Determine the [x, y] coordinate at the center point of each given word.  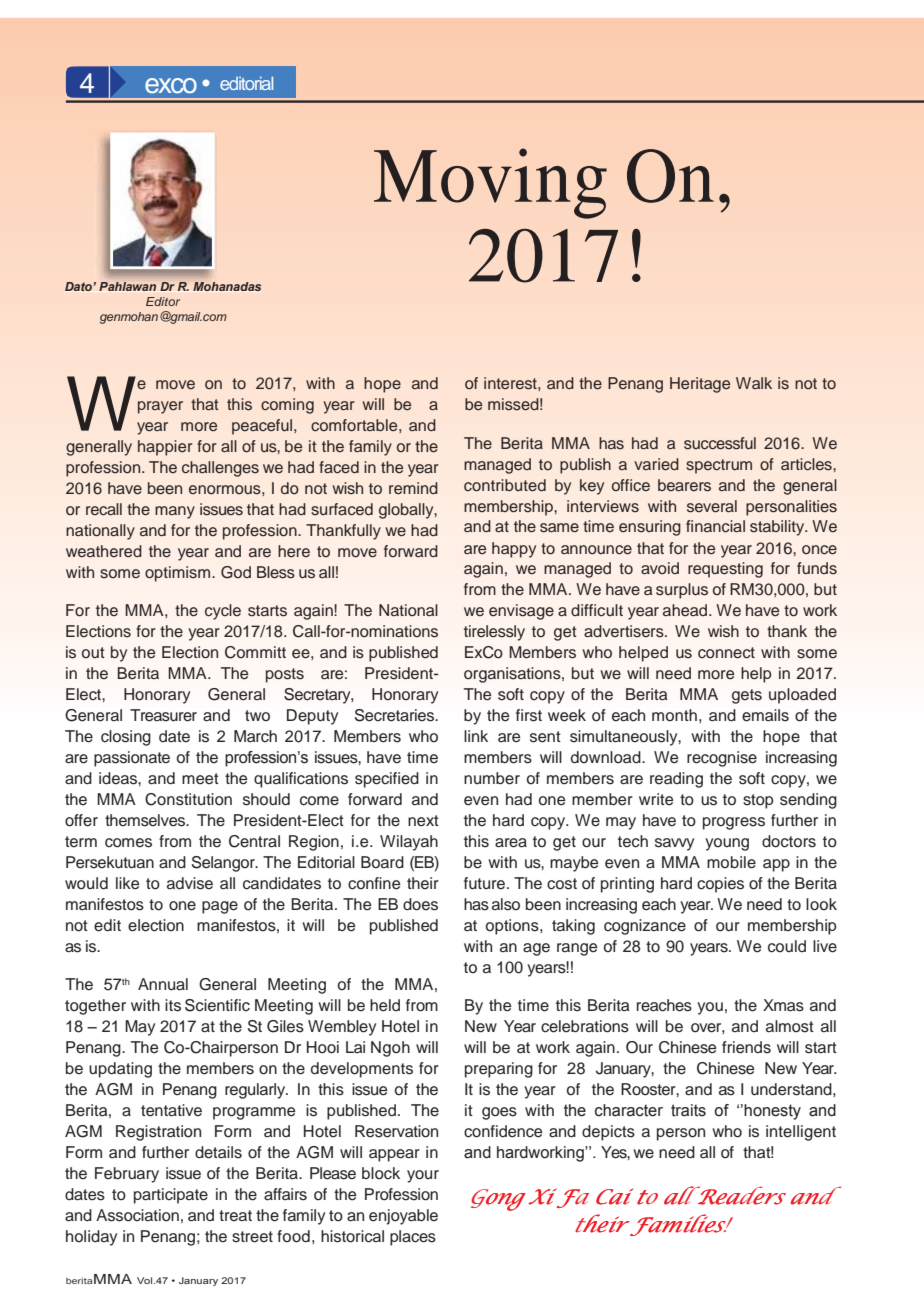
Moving [490, 183]
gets [747, 696]
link [476, 736]
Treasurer [163, 715]
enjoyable [403, 1217]
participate [171, 1196]
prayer [160, 407]
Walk [754, 383]
